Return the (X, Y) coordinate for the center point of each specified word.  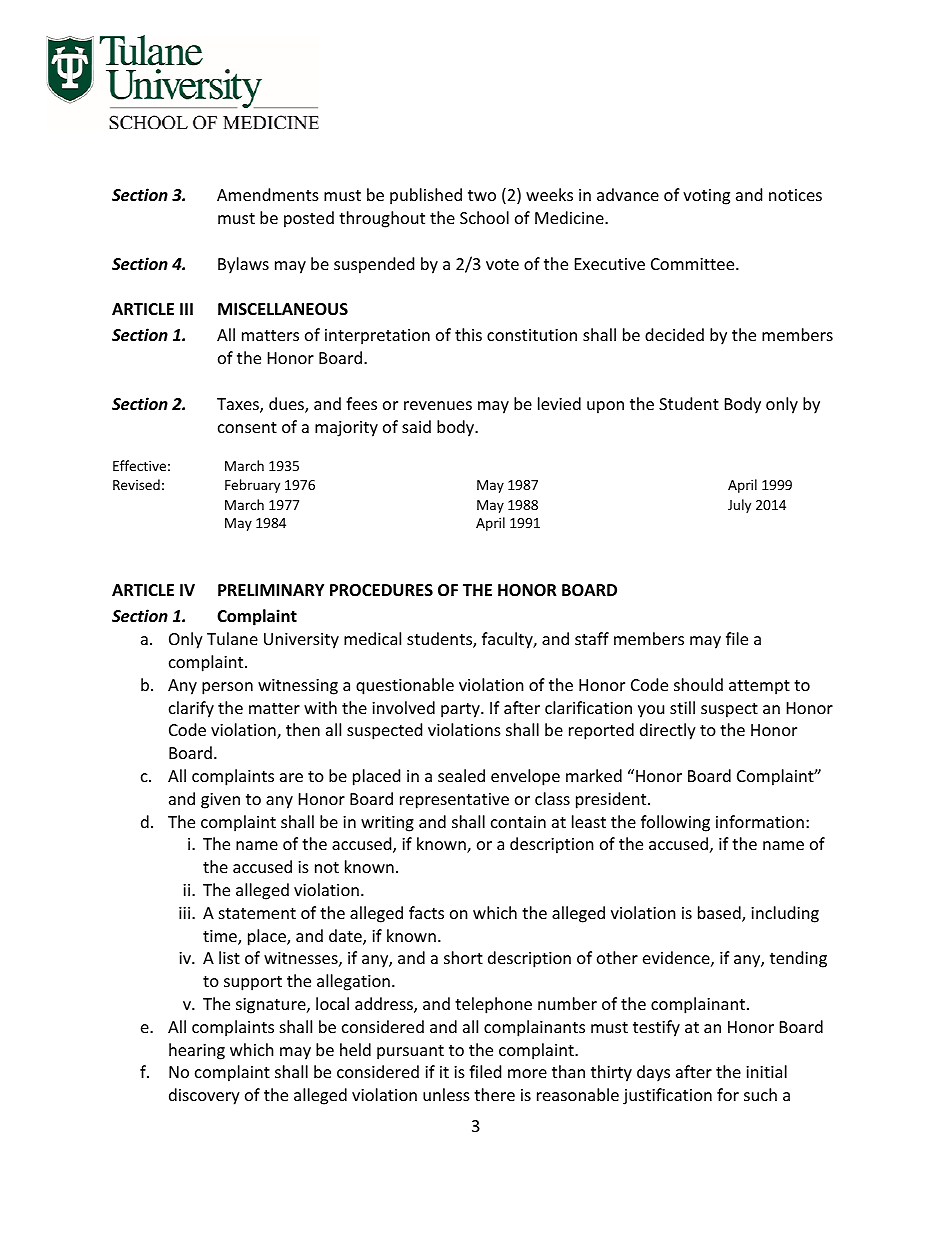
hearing (197, 1051)
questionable (405, 686)
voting (706, 197)
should (698, 684)
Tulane (232, 638)
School (484, 217)
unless (446, 1094)
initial (766, 1071)
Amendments (268, 194)
